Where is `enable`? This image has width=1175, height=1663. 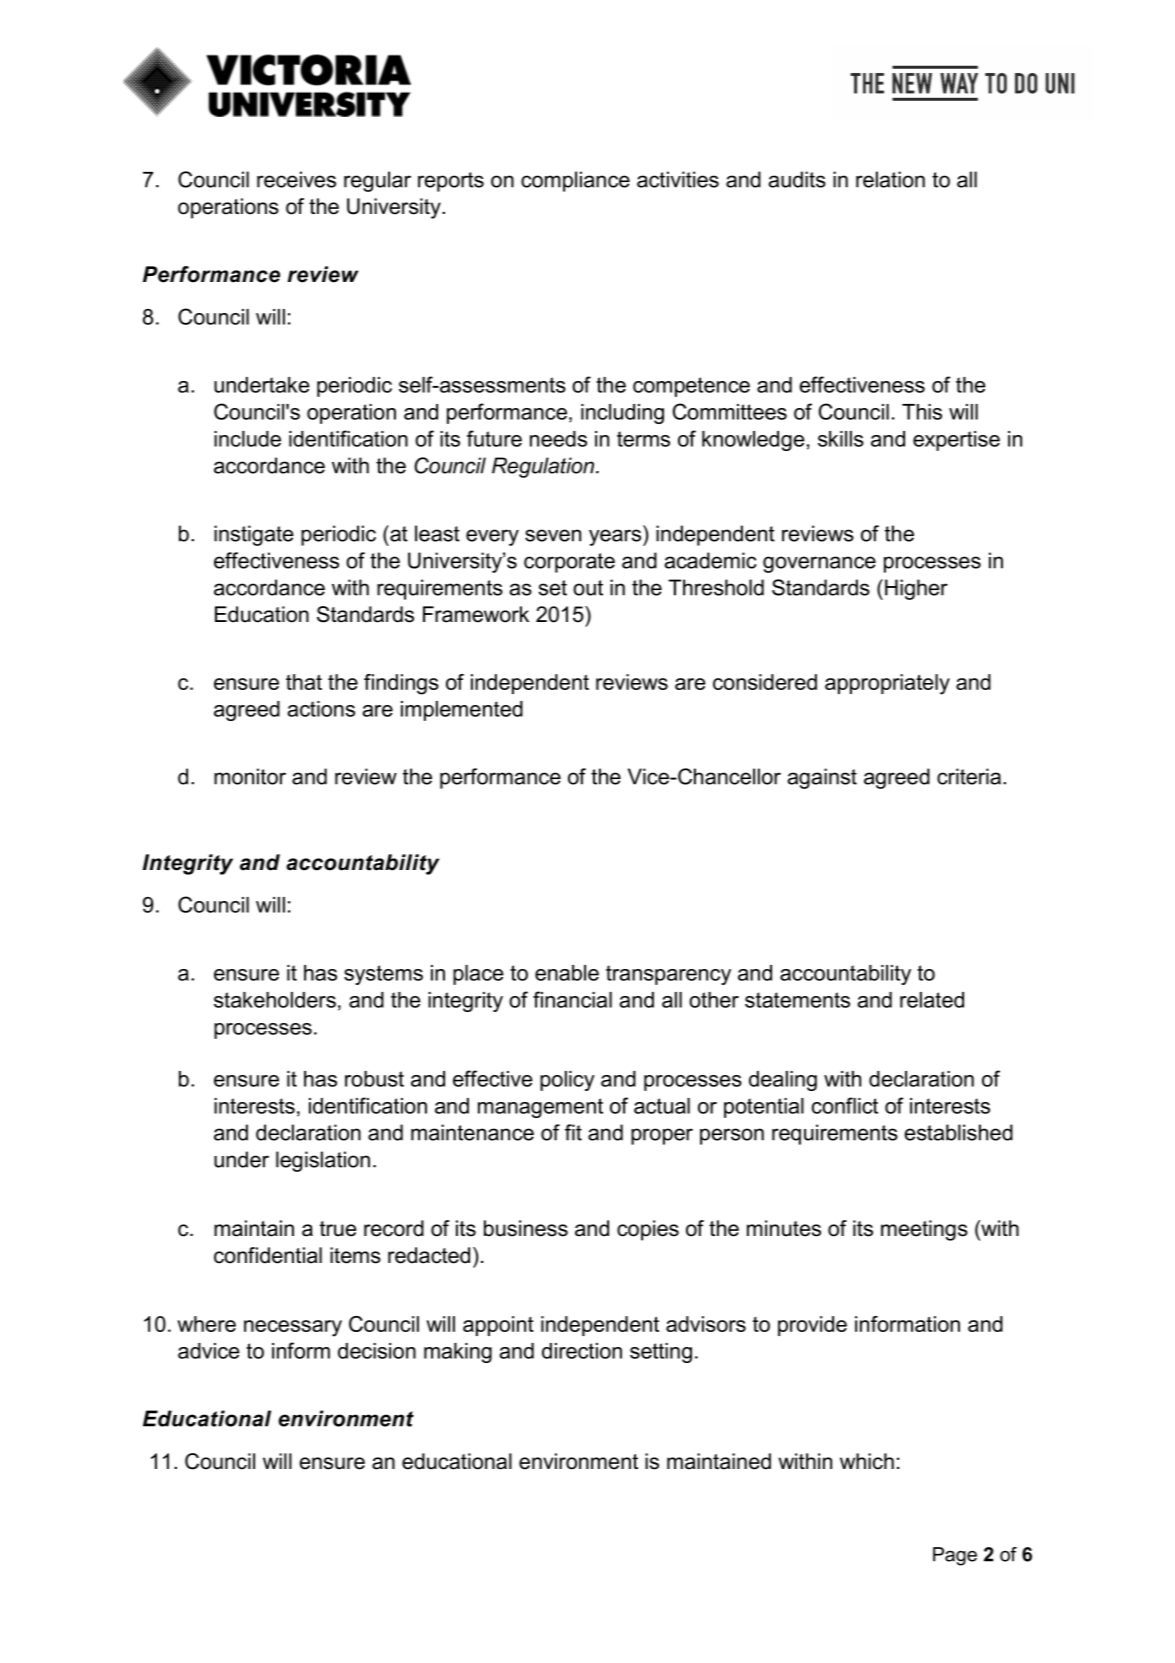 enable is located at coordinates (567, 973).
